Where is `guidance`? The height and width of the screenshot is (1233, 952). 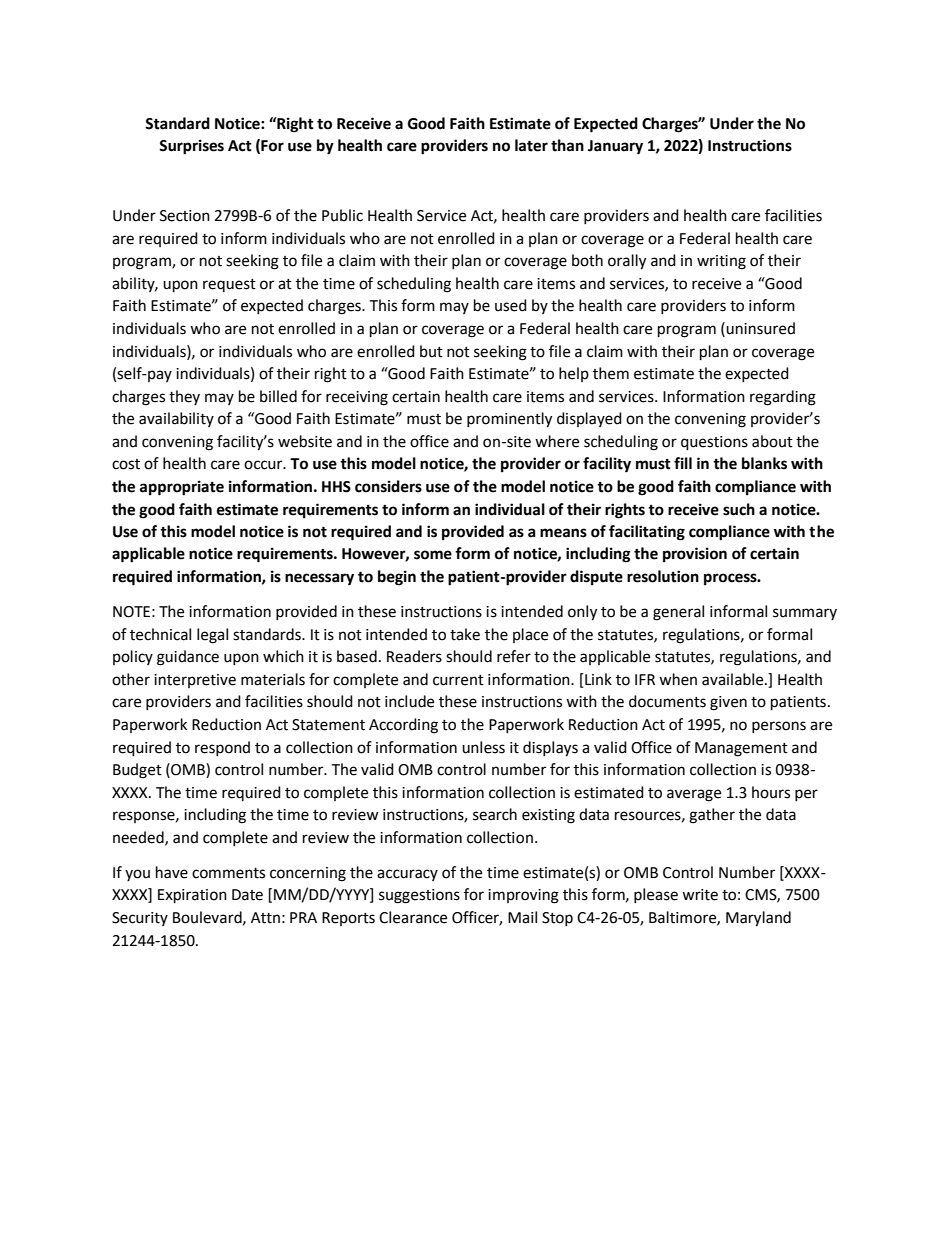 guidance is located at coordinates (188, 658).
